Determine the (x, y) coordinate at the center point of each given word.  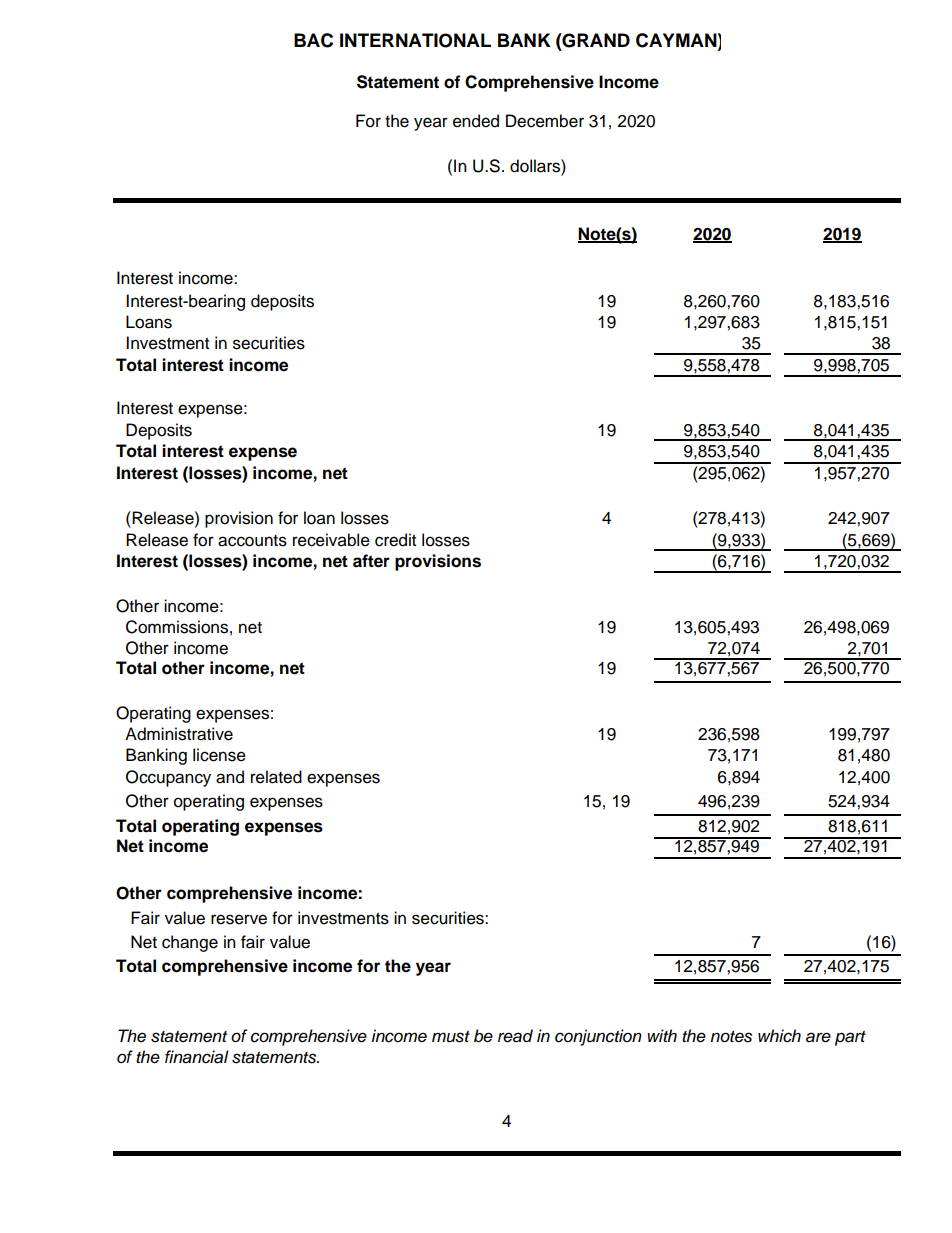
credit (395, 540)
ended (476, 121)
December (545, 121)
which (779, 1036)
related (276, 777)
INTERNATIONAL (415, 40)
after (371, 561)
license (219, 755)
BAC (313, 40)
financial (197, 1057)
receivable (331, 540)
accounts (252, 541)
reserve (239, 919)
